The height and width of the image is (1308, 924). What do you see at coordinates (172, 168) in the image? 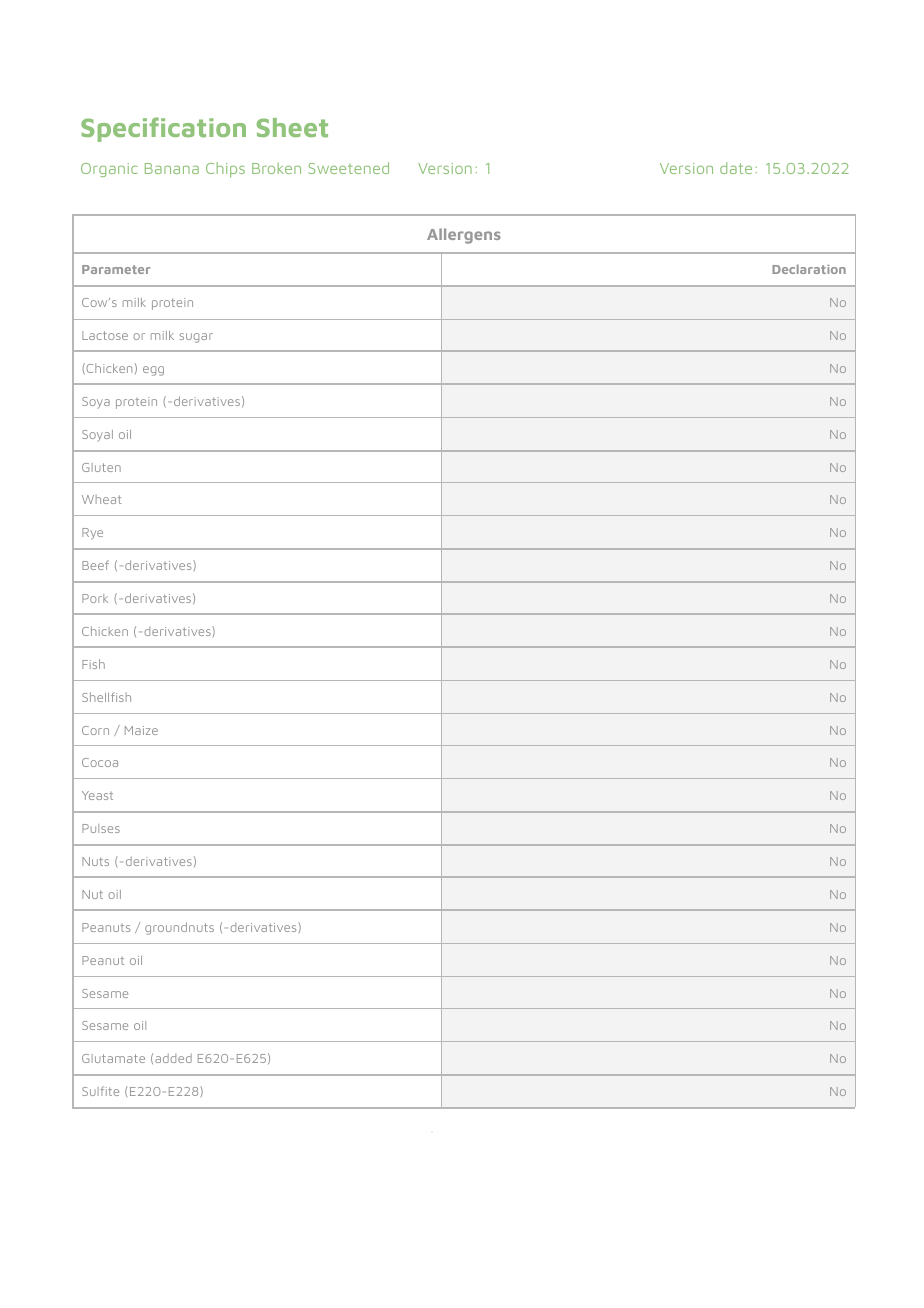
I see `Banana` at bounding box center [172, 168].
